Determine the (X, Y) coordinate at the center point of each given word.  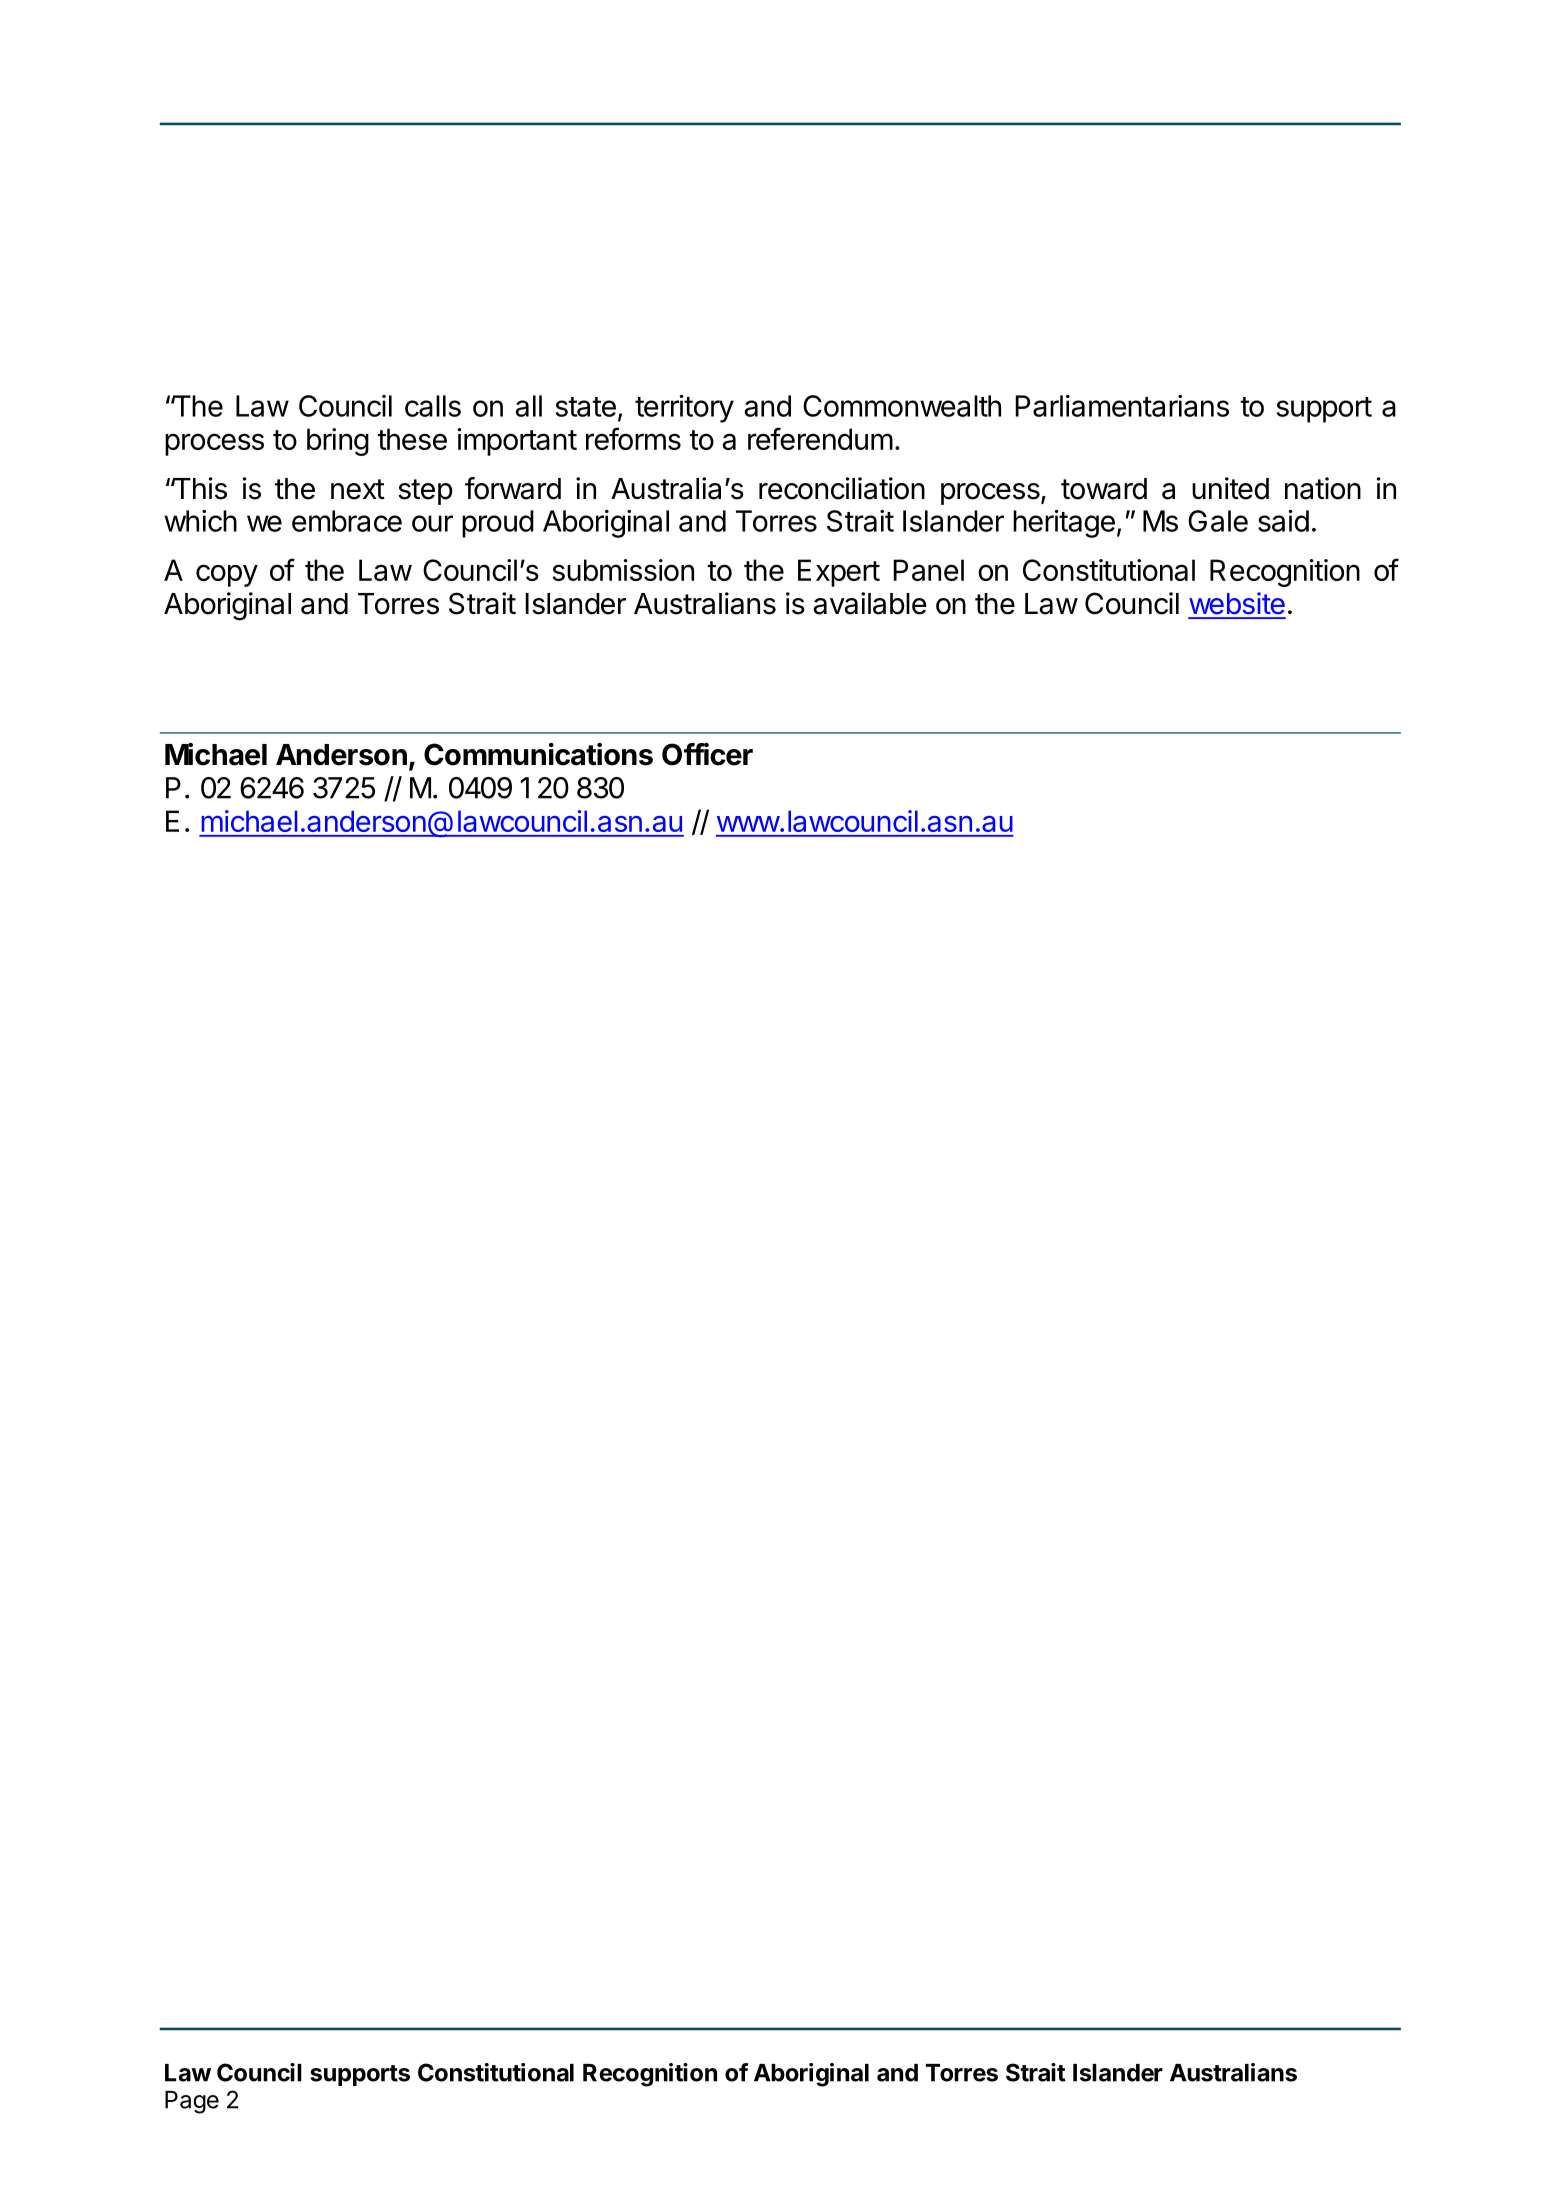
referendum (820, 438)
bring (338, 442)
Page (192, 2102)
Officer (707, 754)
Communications (538, 754)
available (870, 603)
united (1230, 488)
